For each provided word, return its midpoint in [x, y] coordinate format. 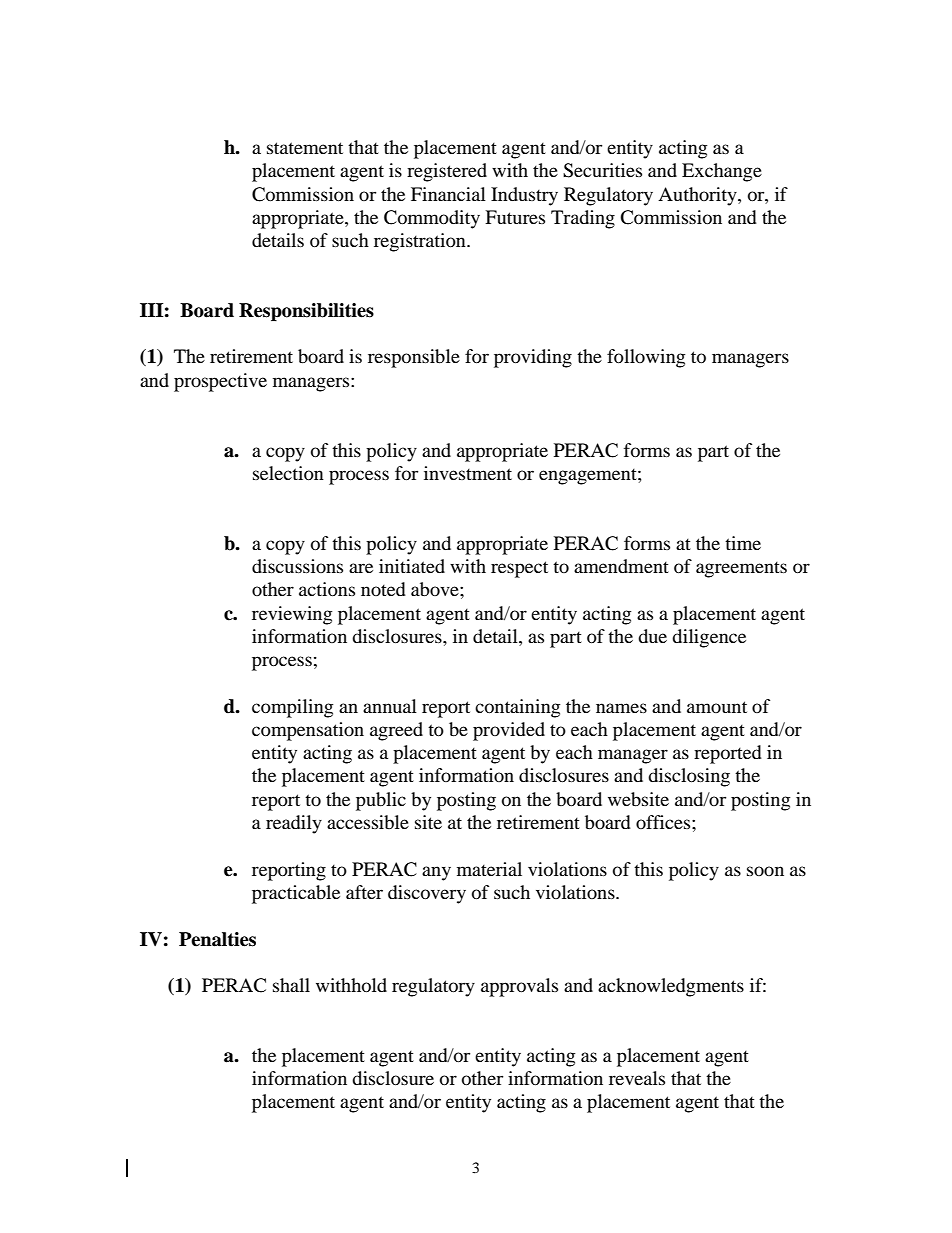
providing [533, 358]
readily [294, 824]
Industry [524, 196]
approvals [519, 987]
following [646, 358]
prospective [220, 382]
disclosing [689, 777]
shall [291, 985]
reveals [637, 1078]
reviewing [292, 615]
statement [305, 148]
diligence [709, 638]
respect [519, 569]
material [489, 869]
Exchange [722, 172]
